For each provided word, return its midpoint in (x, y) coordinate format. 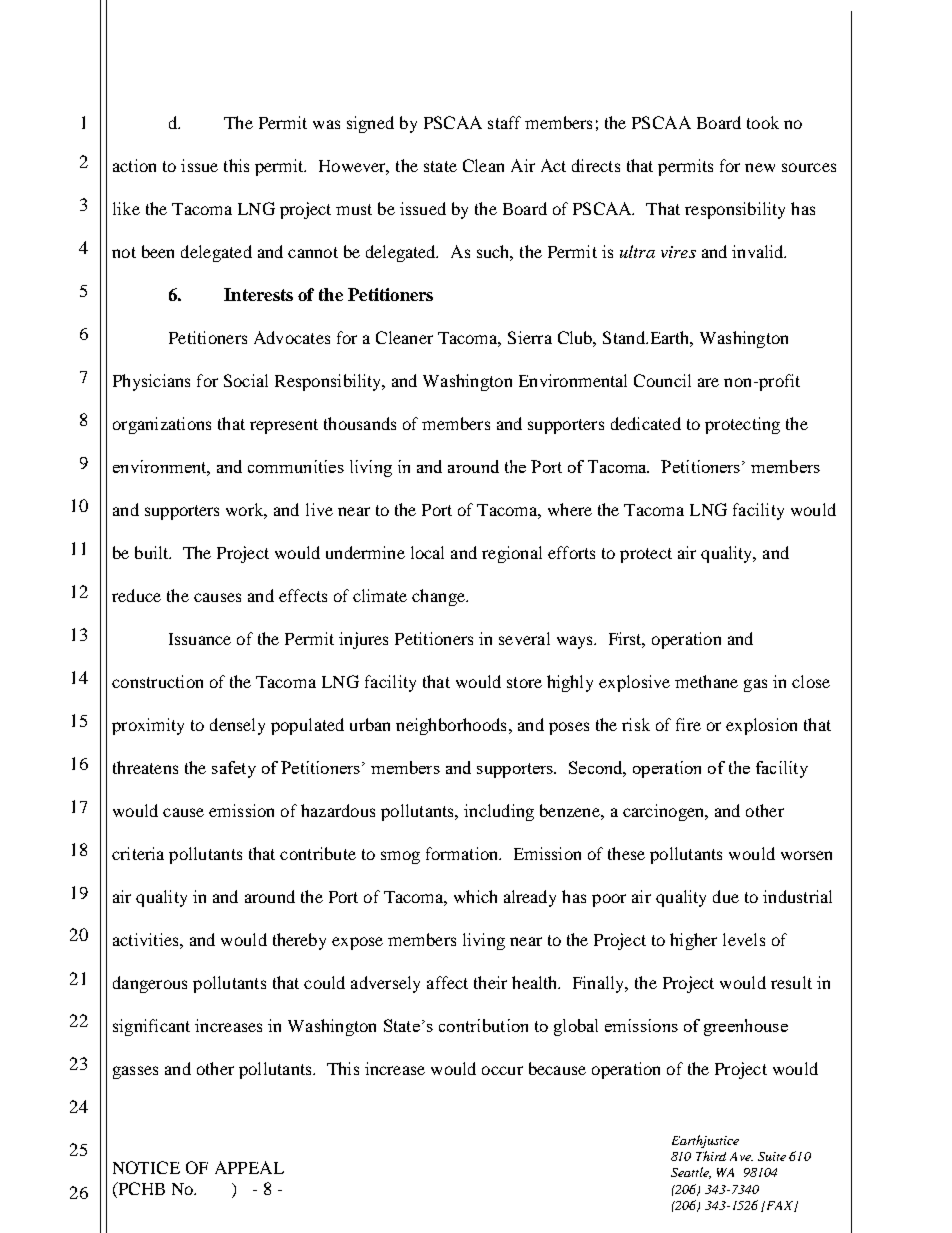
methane (706, 681)
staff (504, 122)
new (760, 167)
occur (502, 1070)
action (134, 165)
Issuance (200, 639)
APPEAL (249, 1167)
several (524, 638)
